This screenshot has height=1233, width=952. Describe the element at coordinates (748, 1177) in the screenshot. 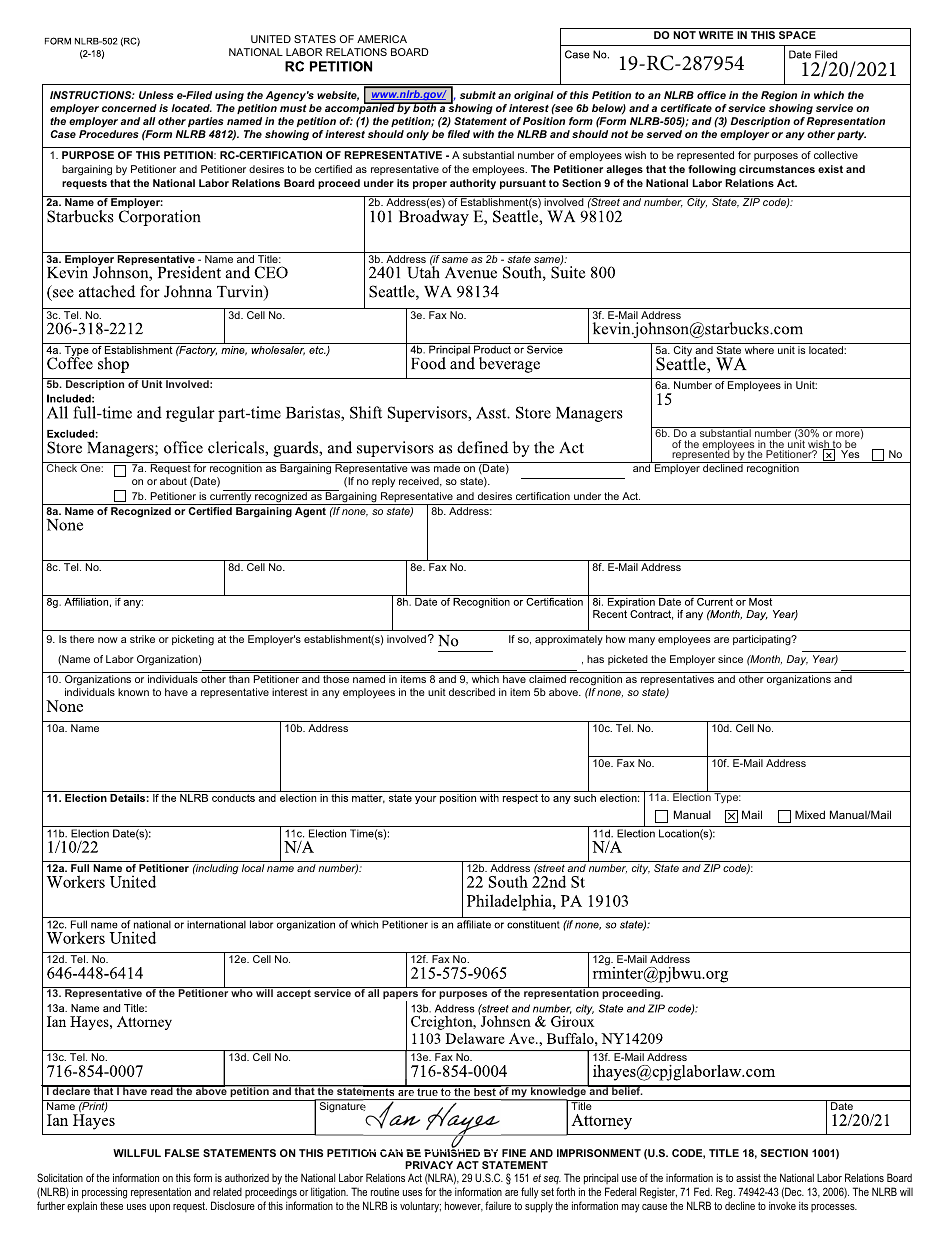

I see `assist` at that location.
